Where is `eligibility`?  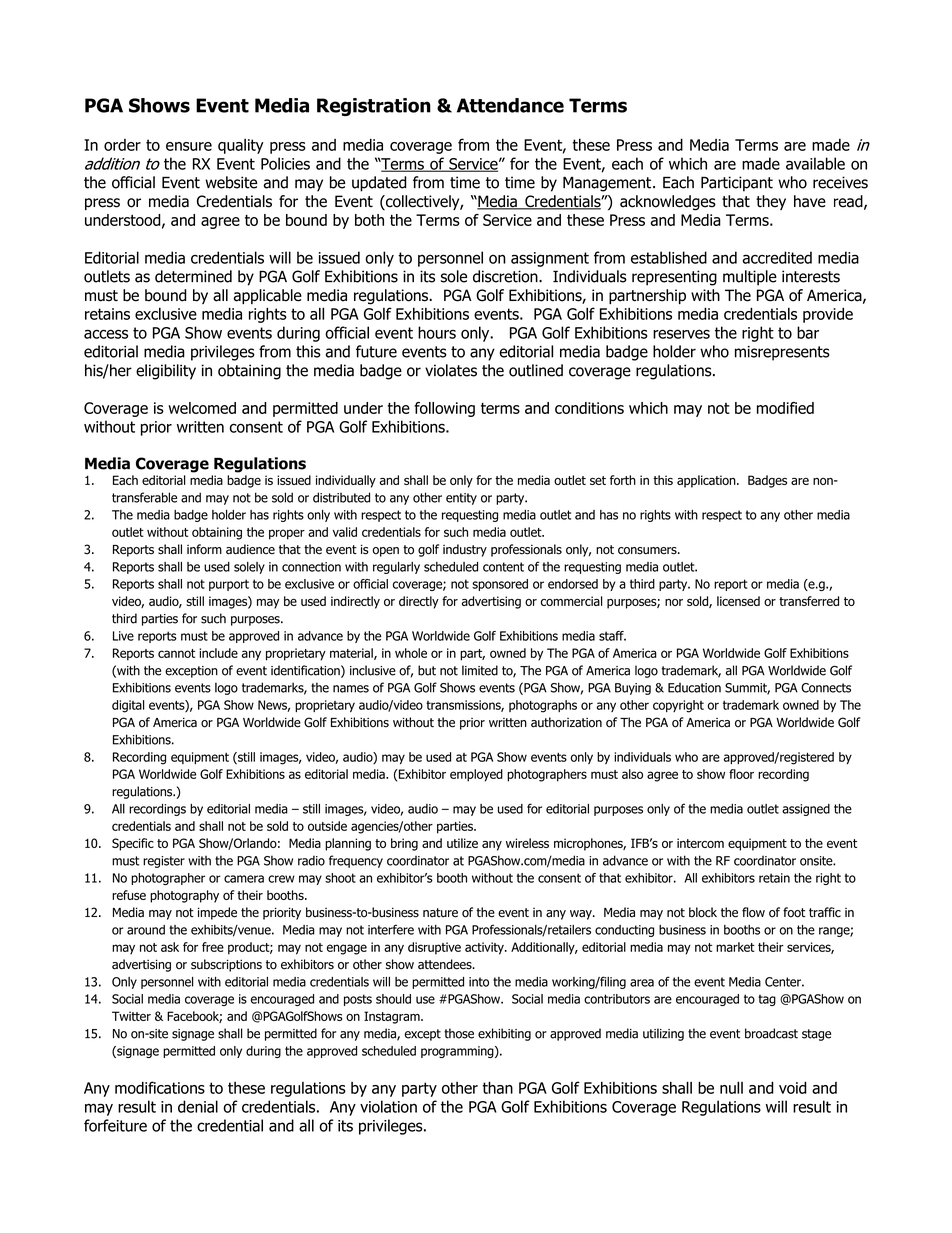
eligibility is located at coordinates (166, 372).
